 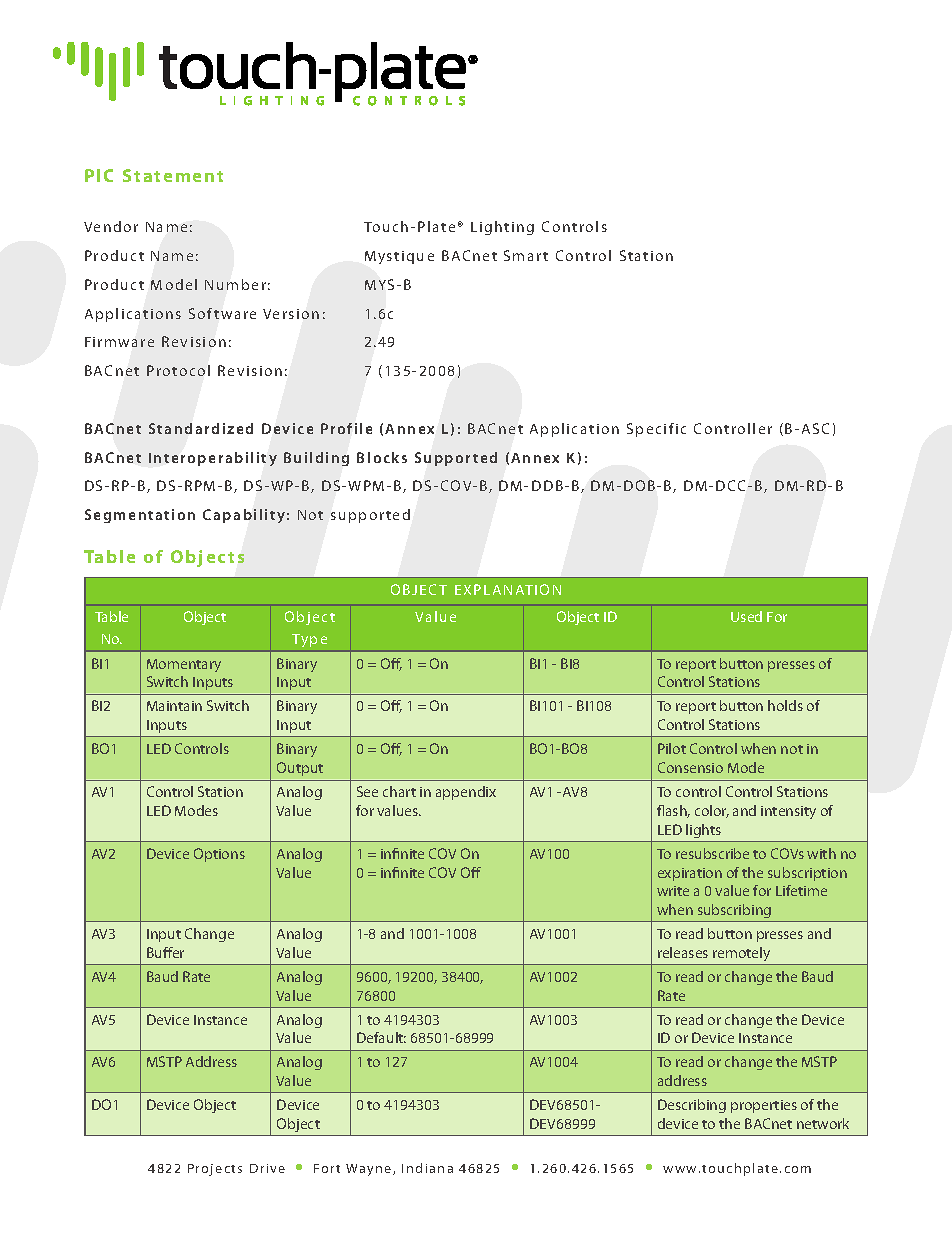 I want to click on Lighting, so click(x=502, y=228).
